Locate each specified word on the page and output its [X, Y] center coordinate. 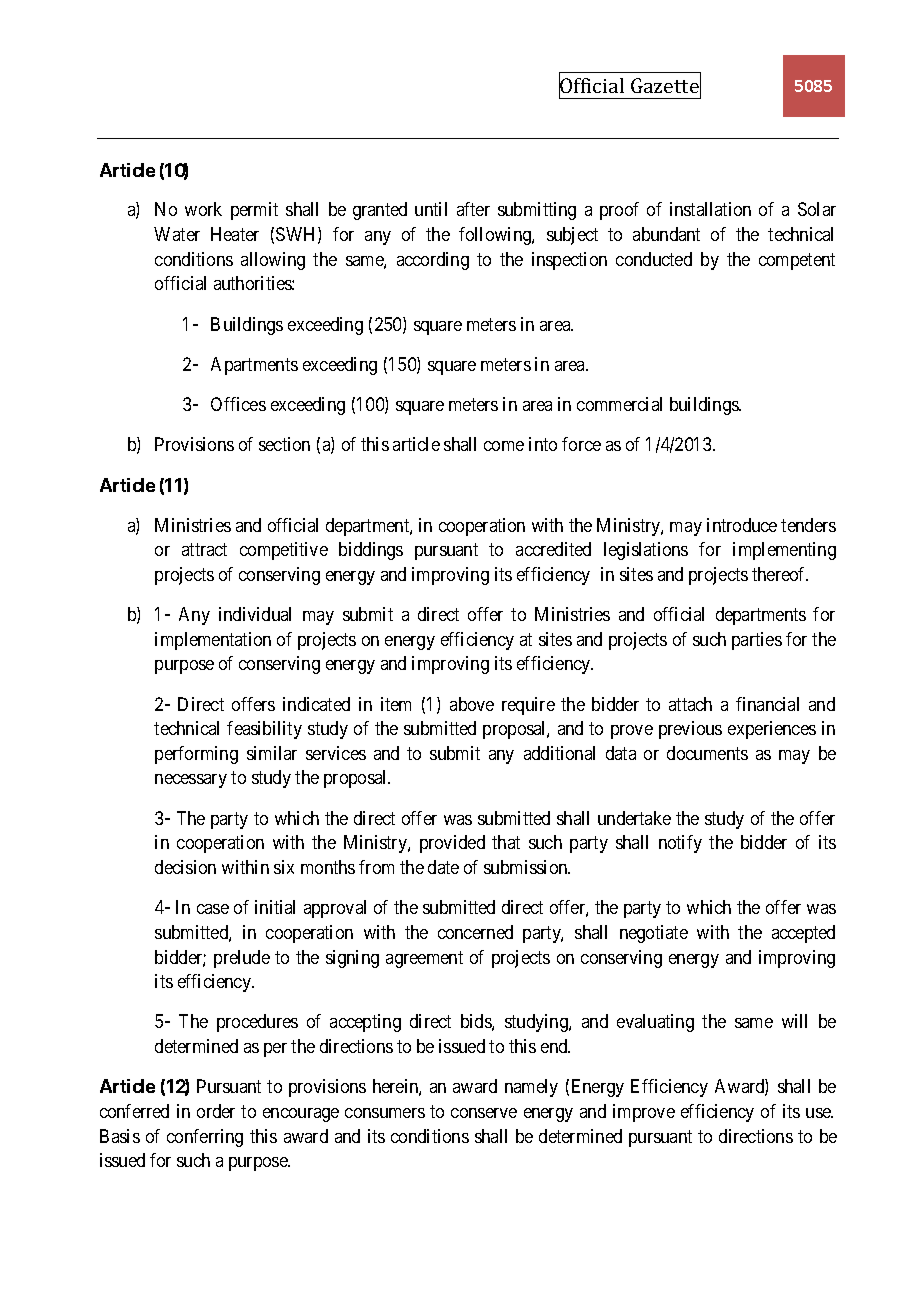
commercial [619, 404]
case [213, 909]
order [216, 1111]
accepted [803, 934]
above [472, 704]
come [504, 446]
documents [707, 753]
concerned [475, 932]
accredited [553, 549]
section [284, 444]
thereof [780, 574]
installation [710, 209]
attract [204, 549]
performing [196, 755]
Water [177, 234]
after [473, 209]
